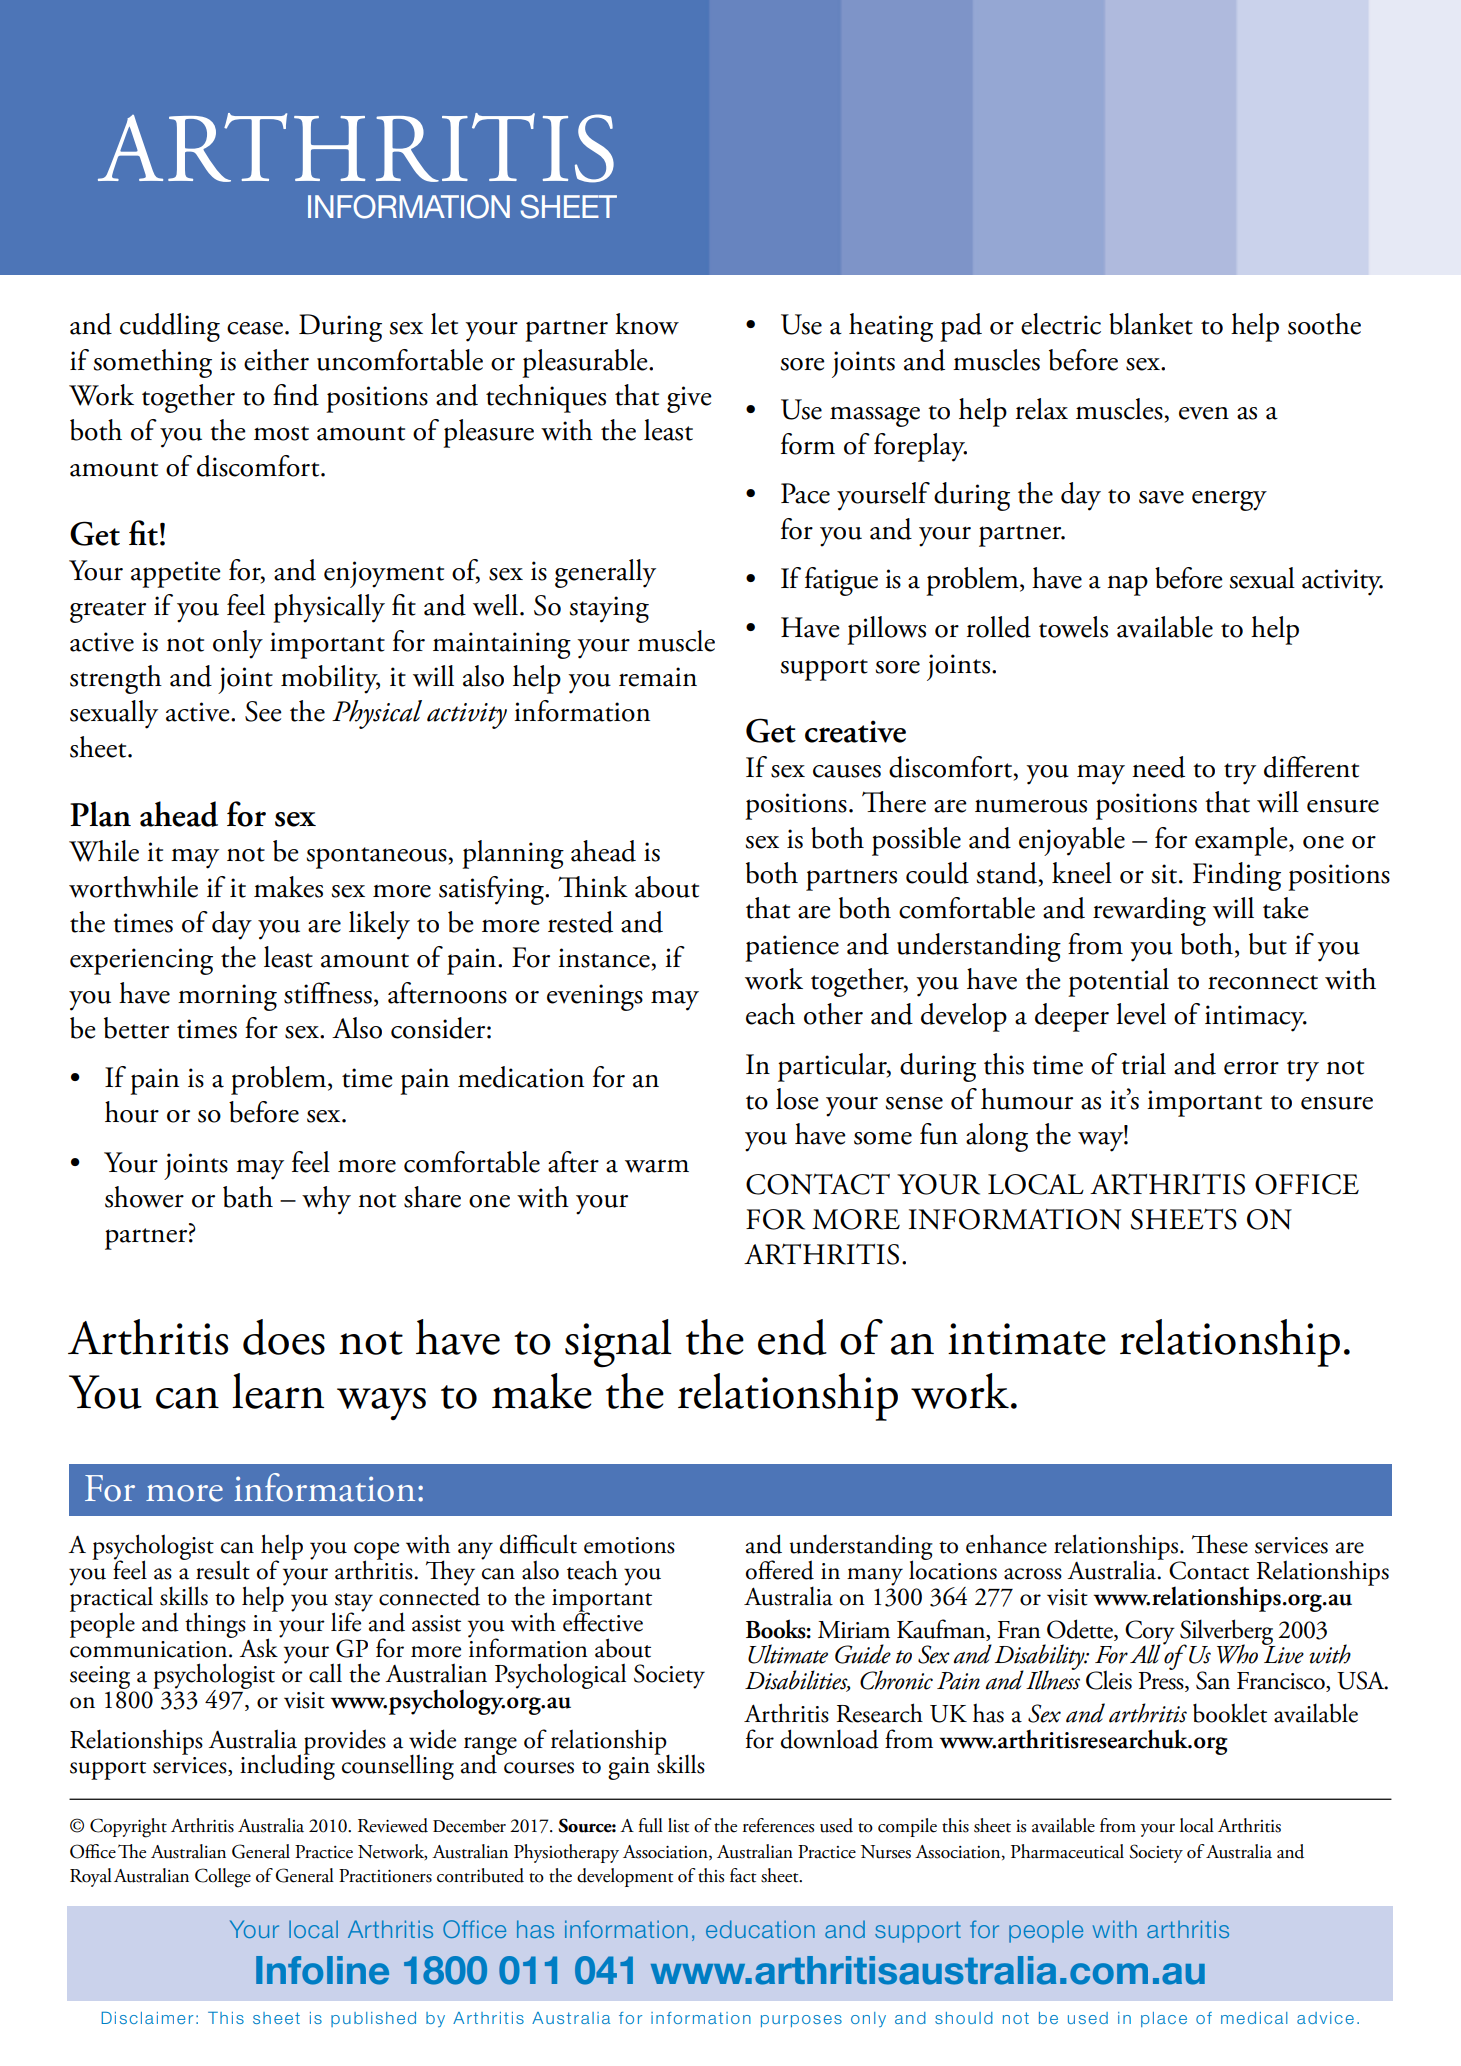 This screenshot has width=1461, height=2066. What do you see at coordinates (1143, 1064) in the screenshot?
I see `trial` at bounding box center [1143, 1064].
